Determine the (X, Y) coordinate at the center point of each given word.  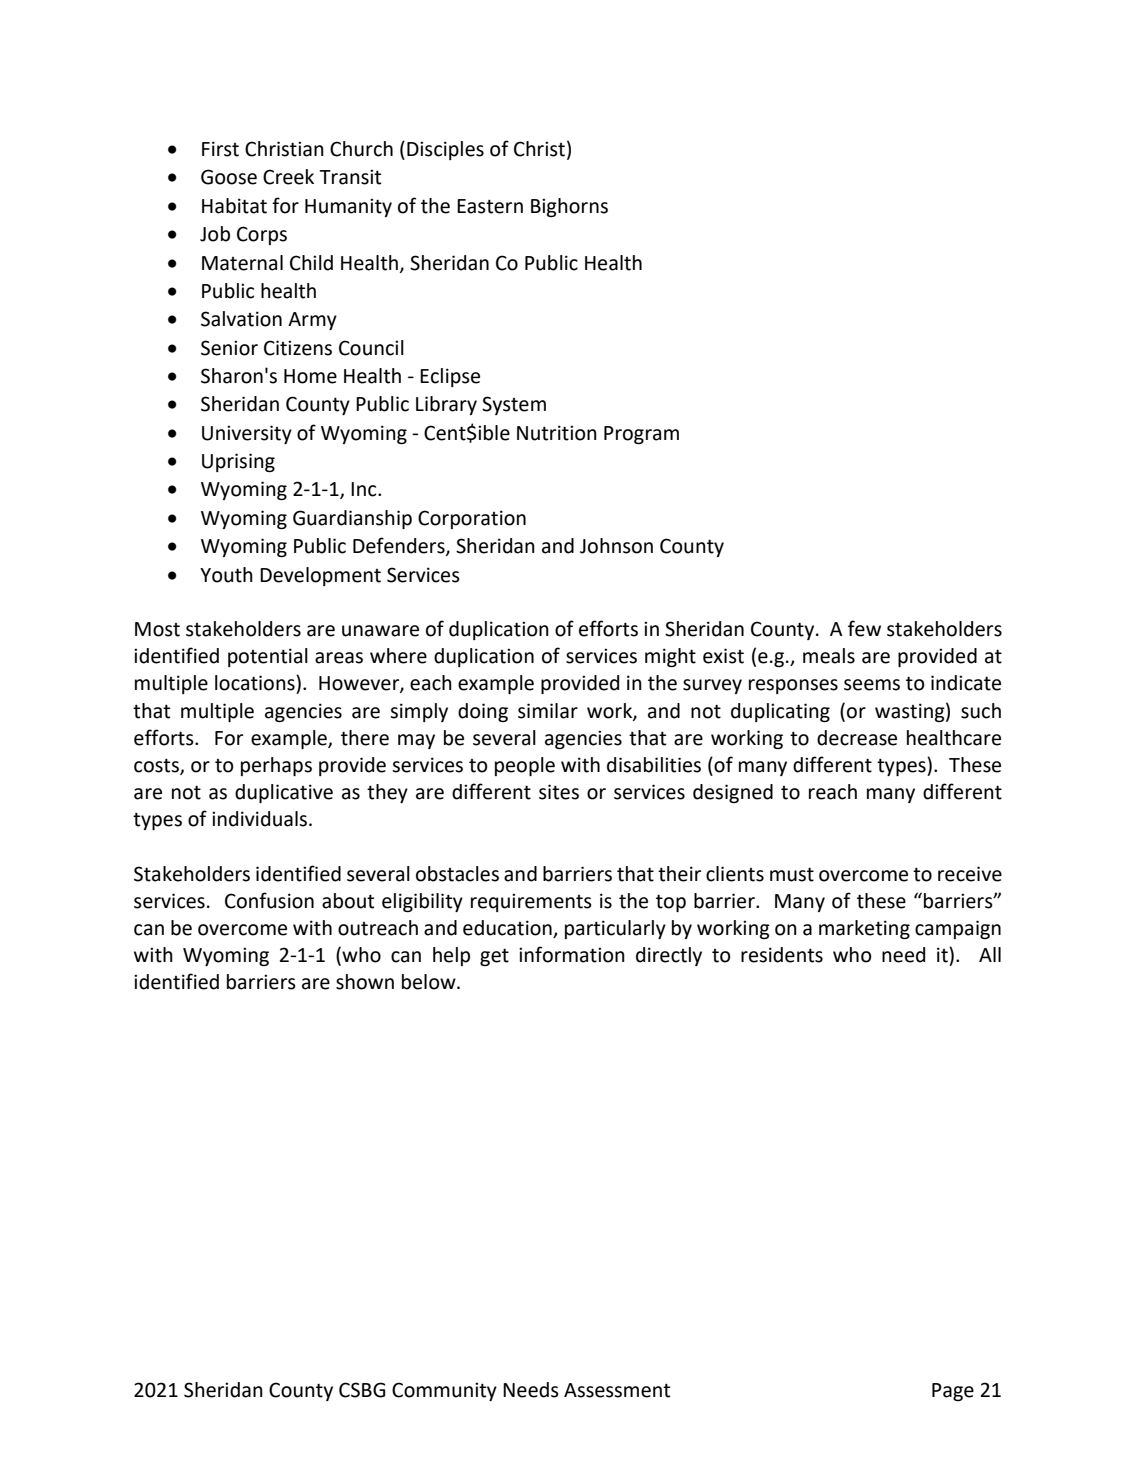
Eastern (490, 206)
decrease (857, 738)
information (572, 954)
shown (365, 982)
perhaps (276, 766)
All (990, 954)
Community (444, 1391)
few (864, 628)
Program (641, 435)
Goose (229, 177)
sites (559, 792)
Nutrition (557, 433)
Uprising (238, 462)
